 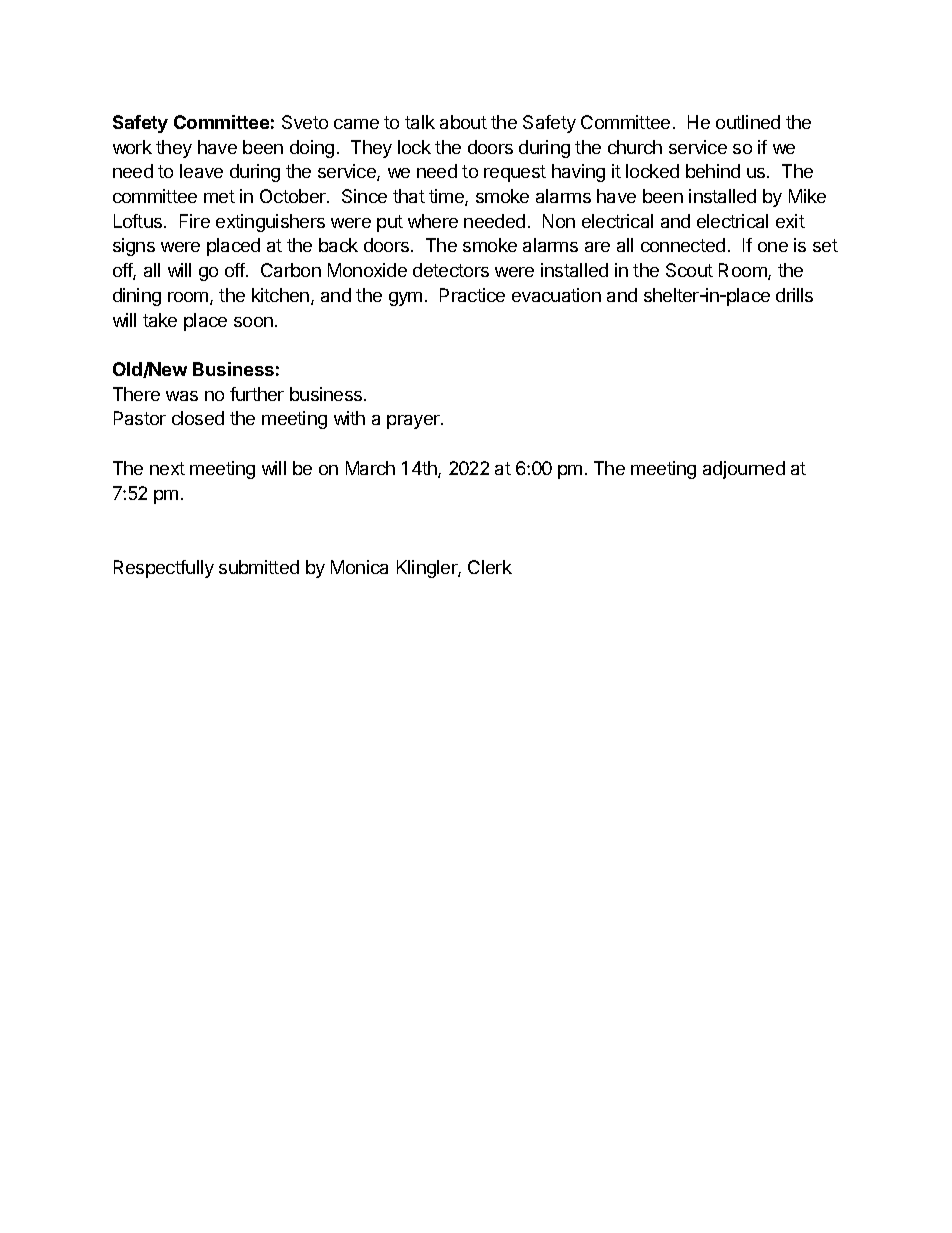 What do you see at coordinates (132, 147) in the screenshot?
I see `work` at bounding box center [132, 147].
